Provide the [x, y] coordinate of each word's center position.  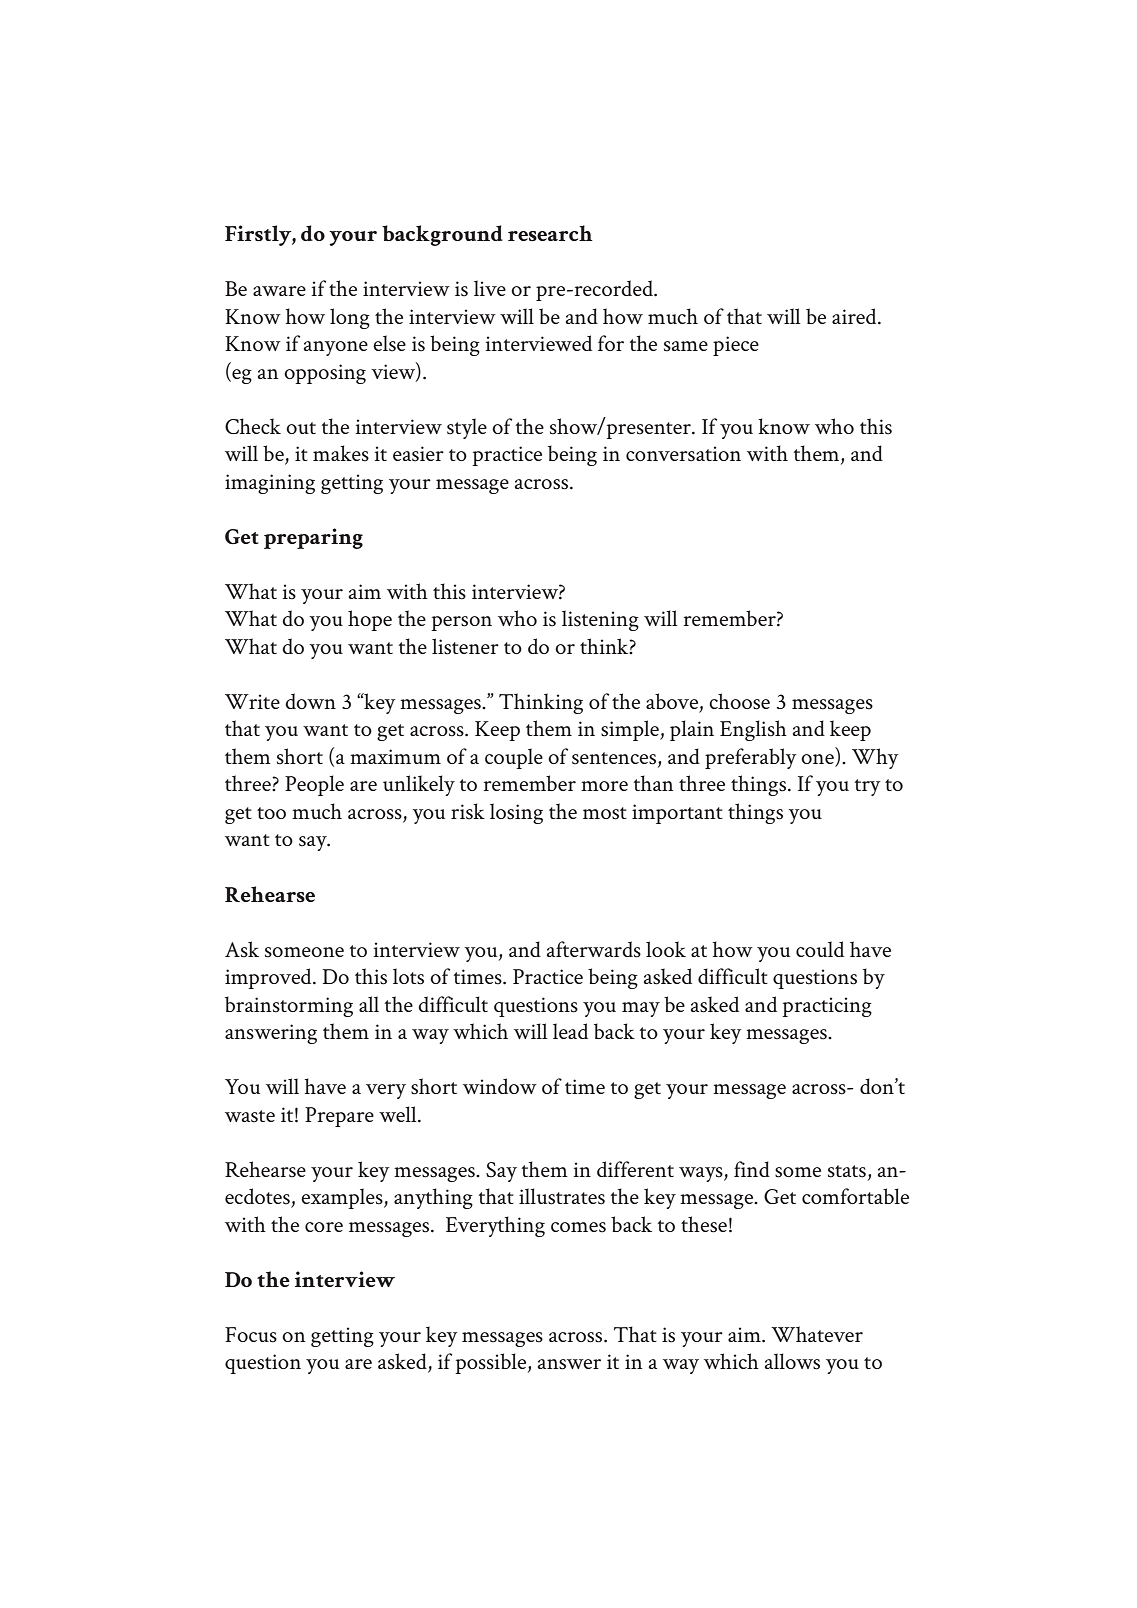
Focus [251, 1335]
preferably [750, 758]
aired [855, 316]
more [604, 786]
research [550, 233]
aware [279, 291]
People [314, 785]
